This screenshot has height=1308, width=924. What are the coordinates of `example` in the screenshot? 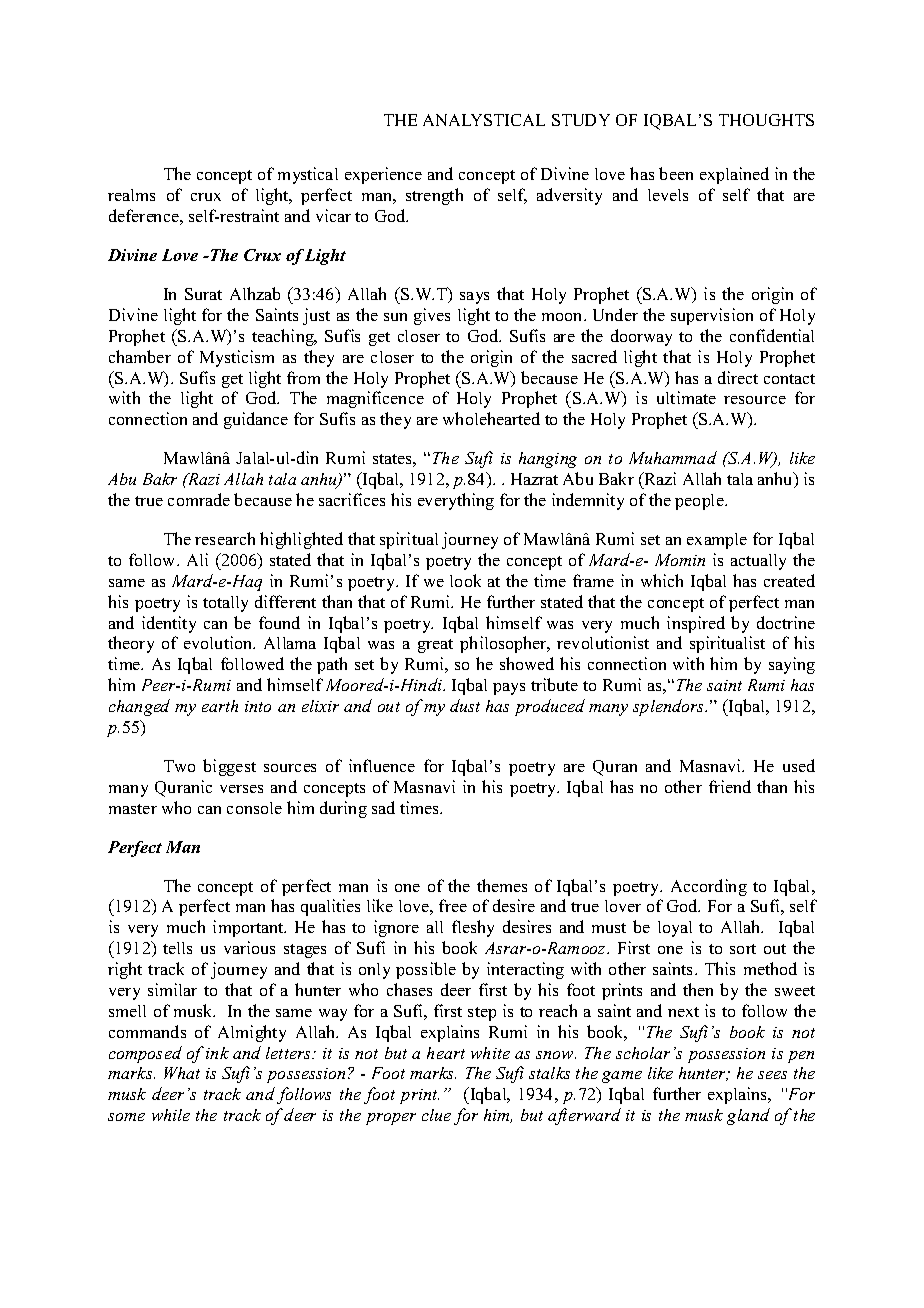 It's located at (717, 541).
